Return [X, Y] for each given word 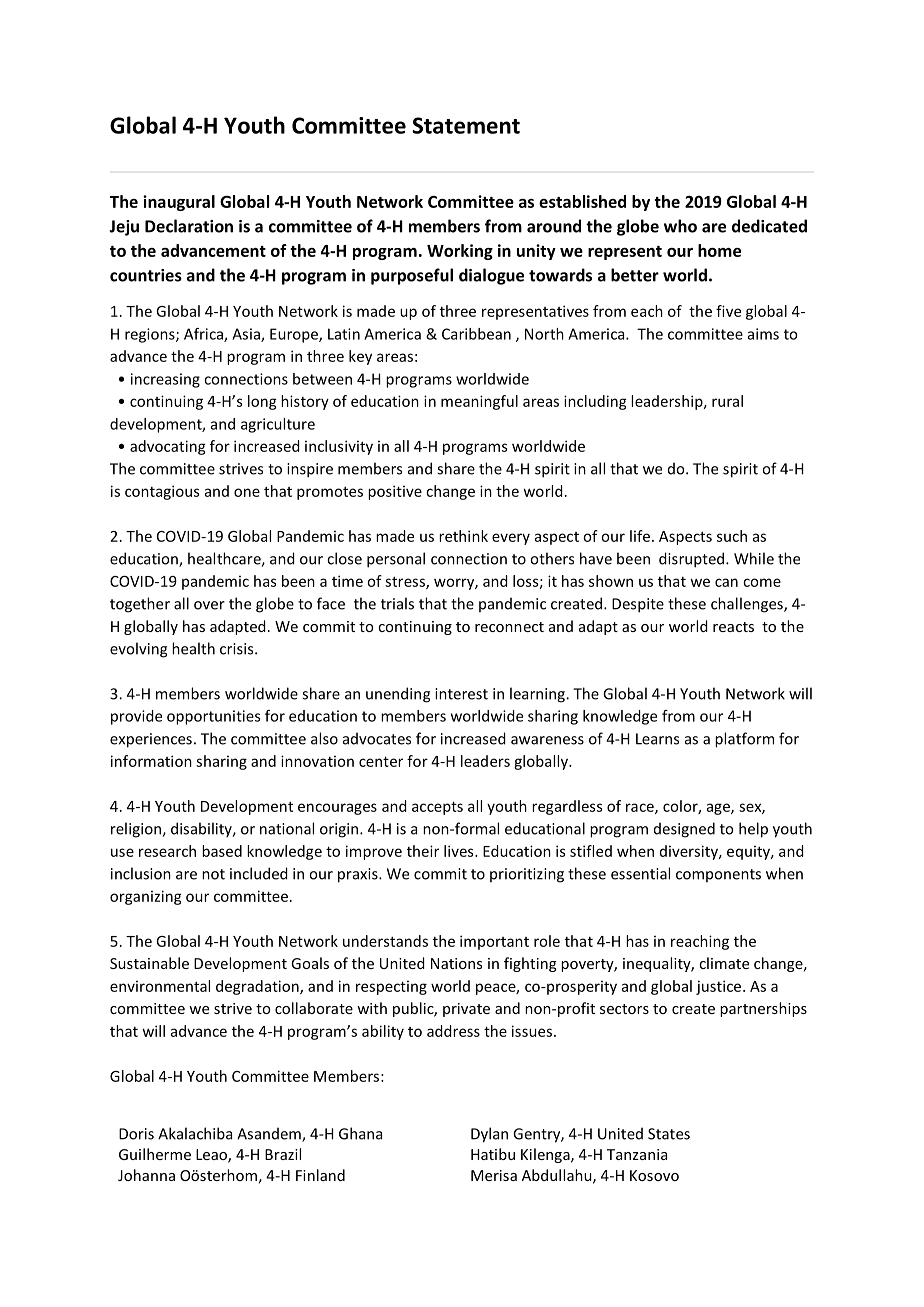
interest [461, 694]
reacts [733, 627]
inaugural [179, 203]
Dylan [489, 1135]
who [680, 226]
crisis [238, 649]
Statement [466, 125]
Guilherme [155, 1154]
